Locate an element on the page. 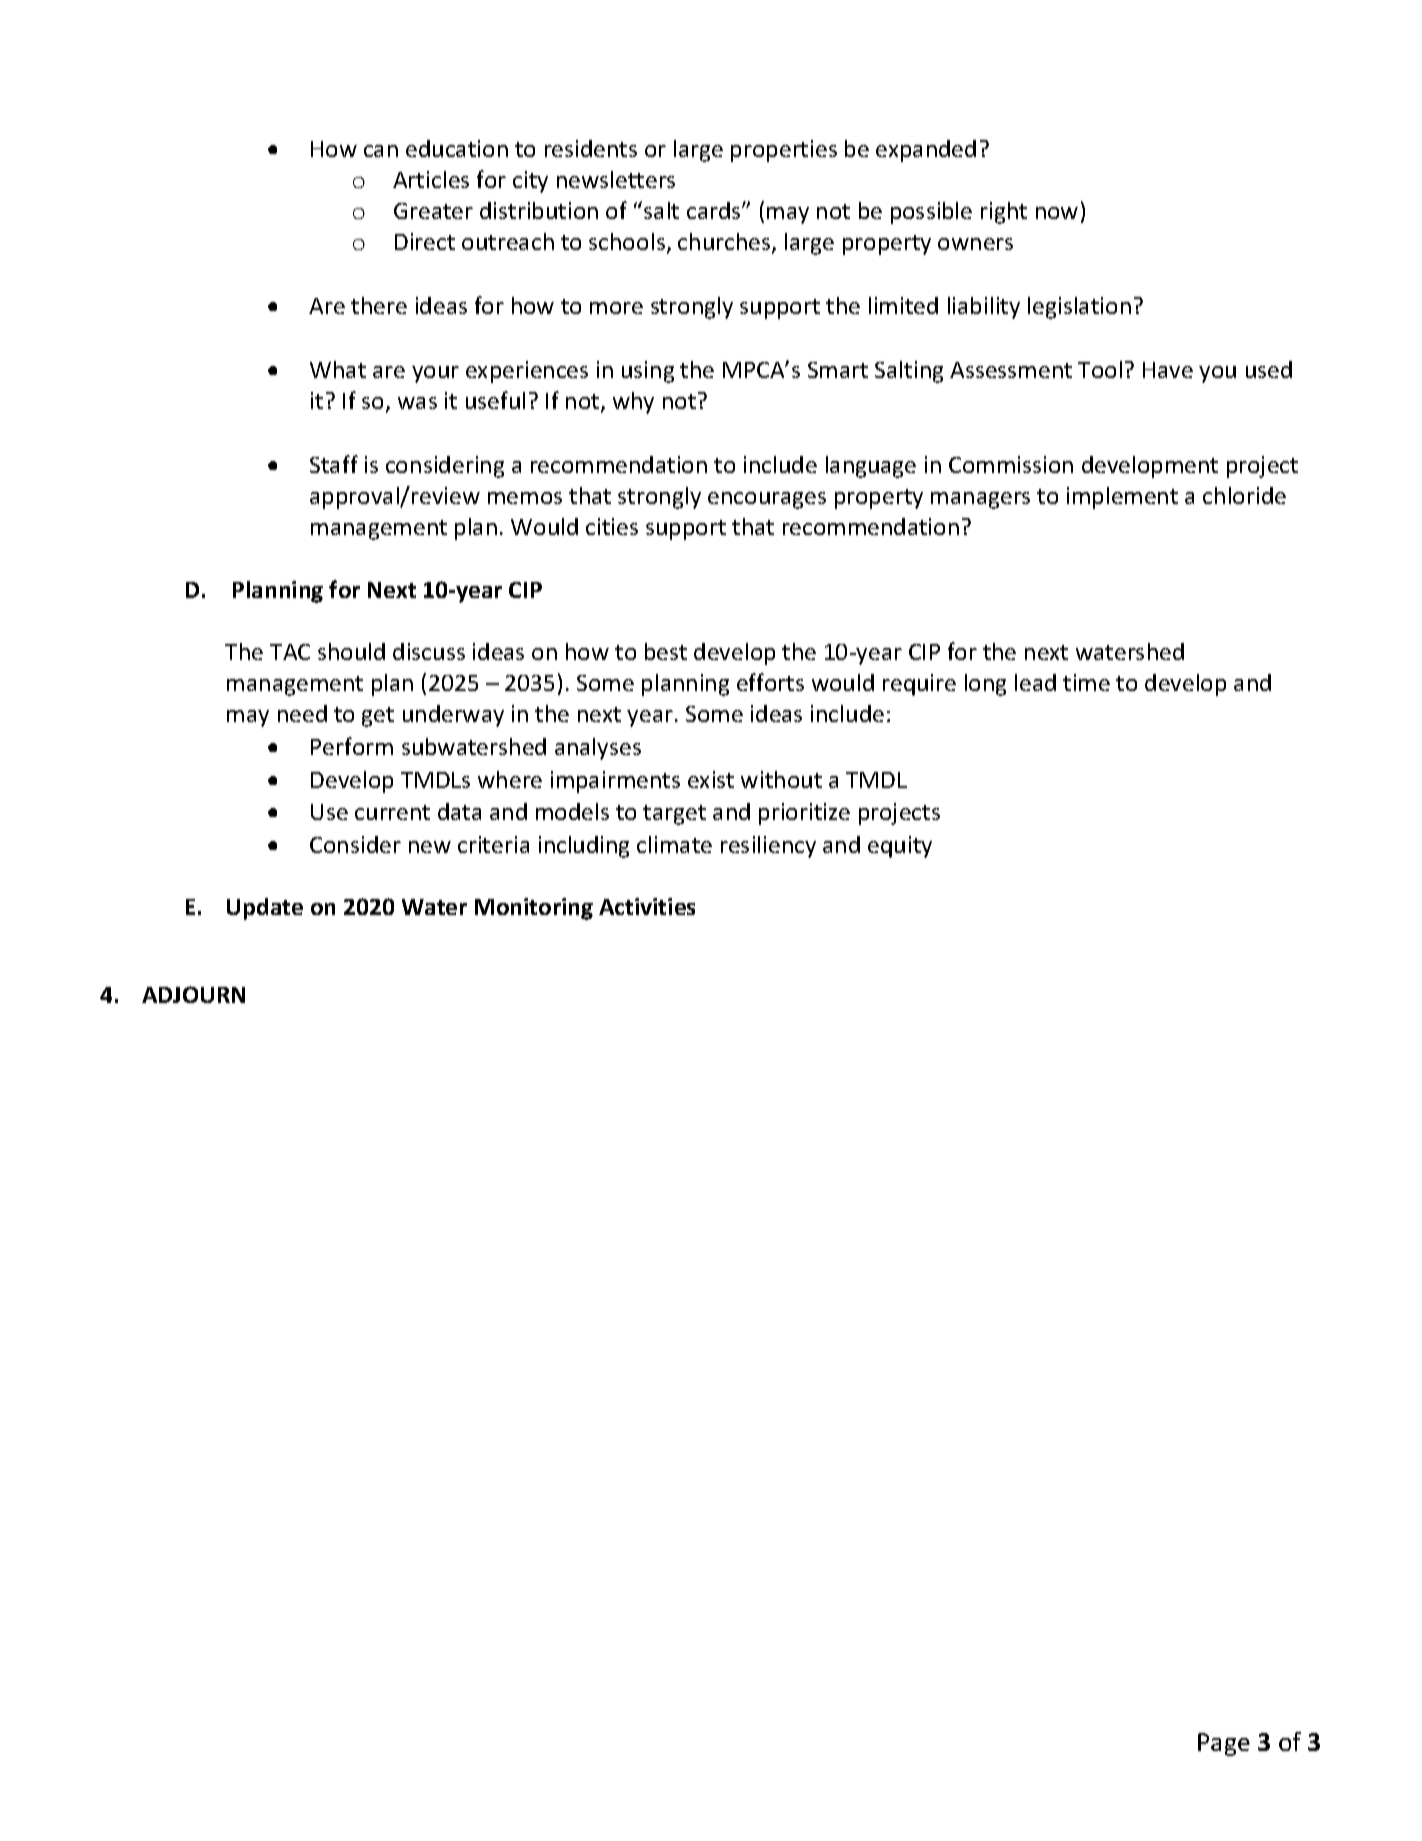 The width and height of the document is (1422, 1841). Update is located at coordinates (265, 909).
